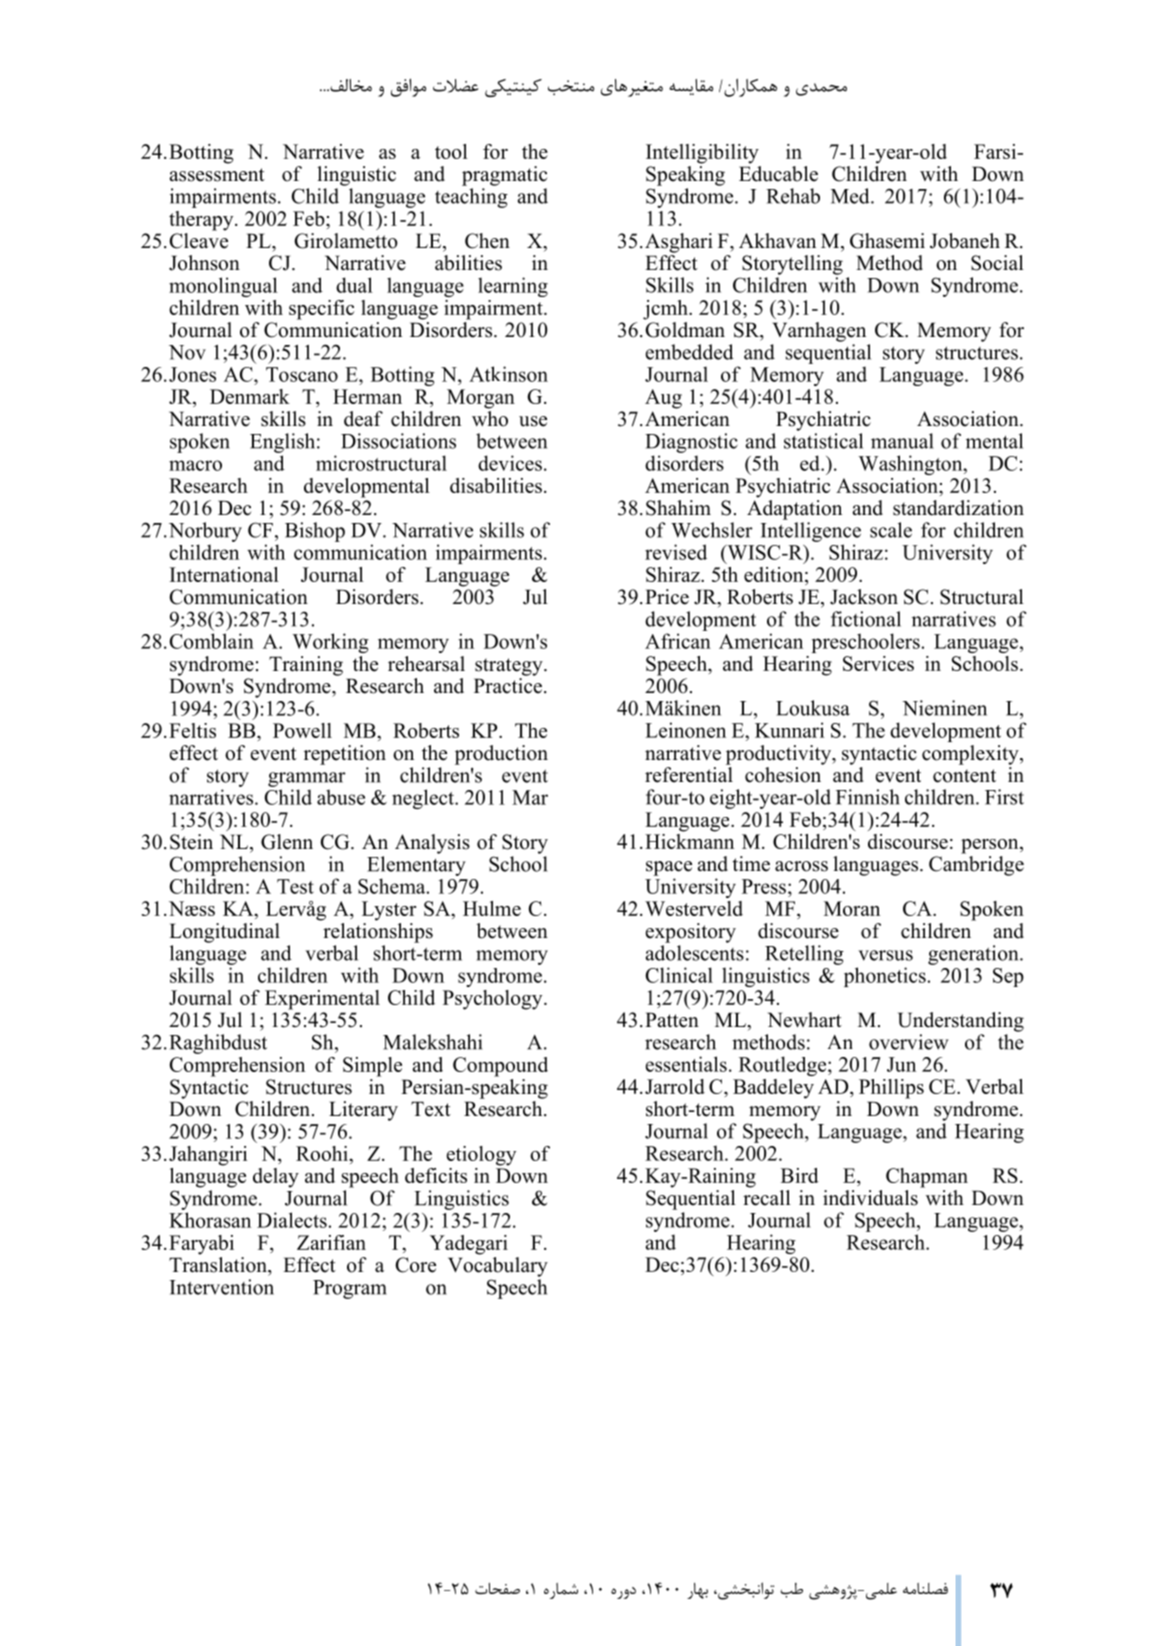  What do you see at coordinates (224, 574) in the page?
I see `International` at bounding box center [224, 574].
